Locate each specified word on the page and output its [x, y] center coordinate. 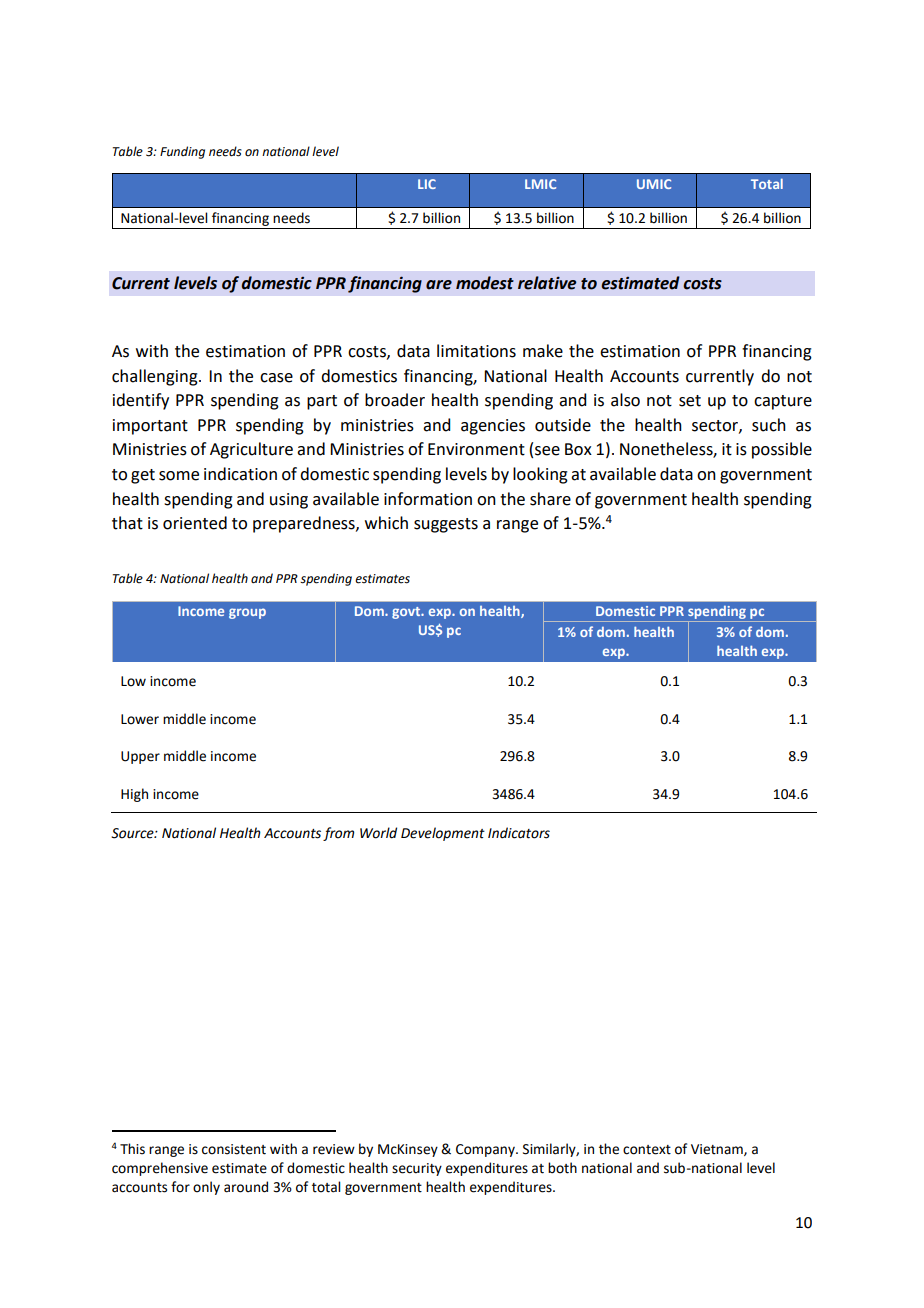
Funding [182, 152]
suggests [446, 525]
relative [547, 283]
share [550, 499]
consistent [234, 1149]
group [247, 613]
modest [485, 283]
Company [486, 1150]
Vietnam [718, 1150]
